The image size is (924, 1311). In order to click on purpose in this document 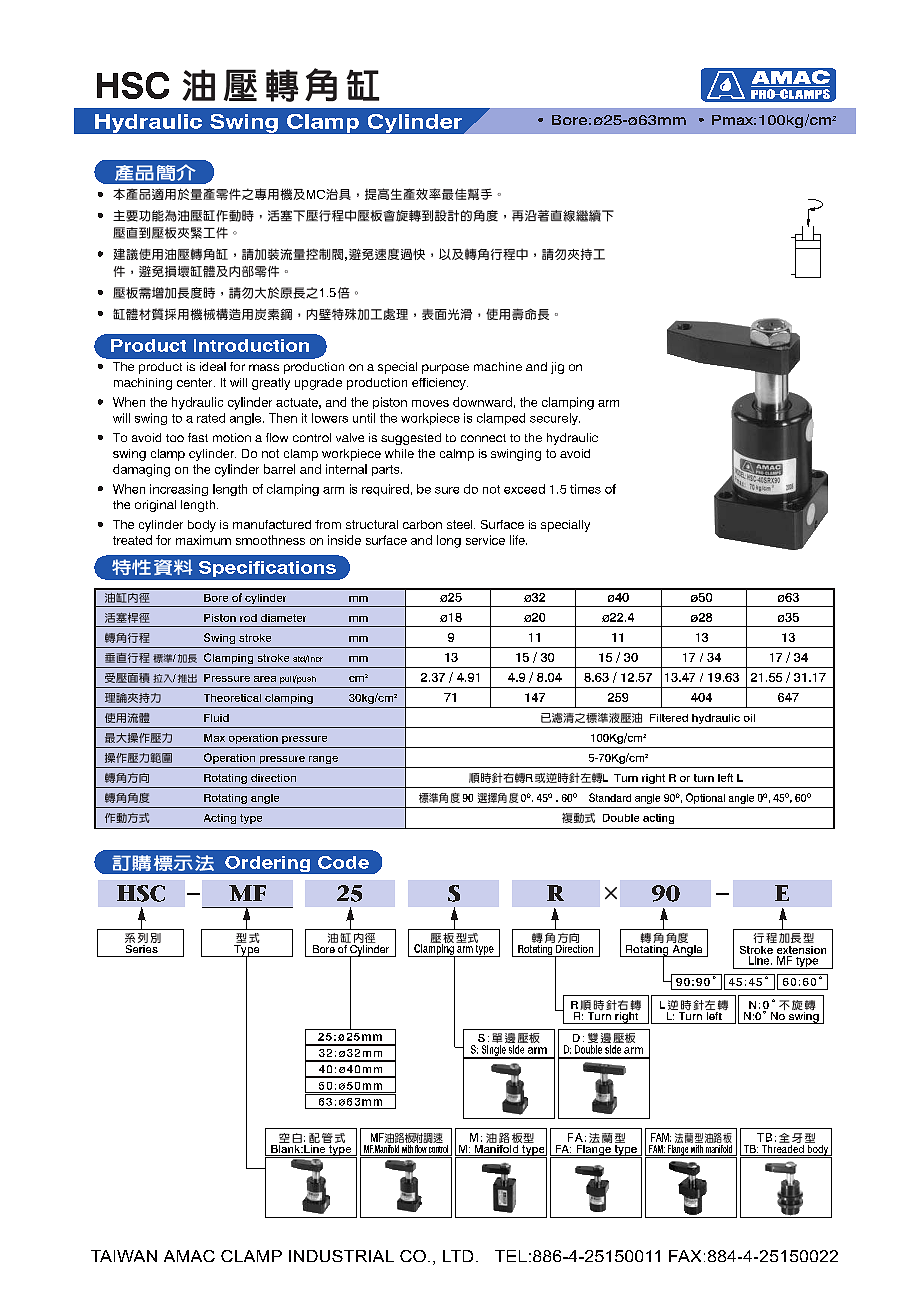, I will do `click(445, 369)`.
